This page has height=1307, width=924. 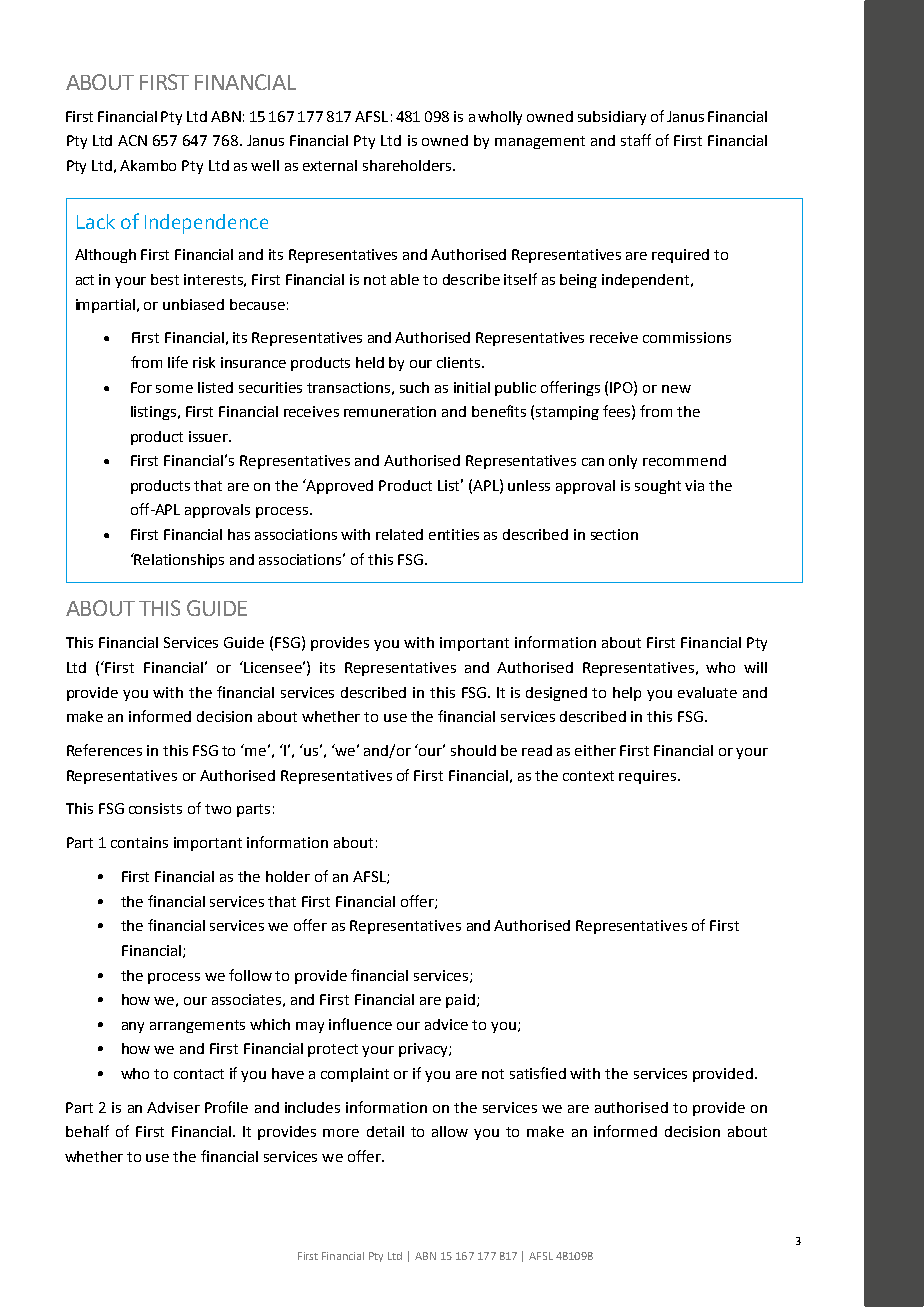 What do you see at coordinates (239, 534) in the page?
I see `has` at bounding box center [239, 534].
